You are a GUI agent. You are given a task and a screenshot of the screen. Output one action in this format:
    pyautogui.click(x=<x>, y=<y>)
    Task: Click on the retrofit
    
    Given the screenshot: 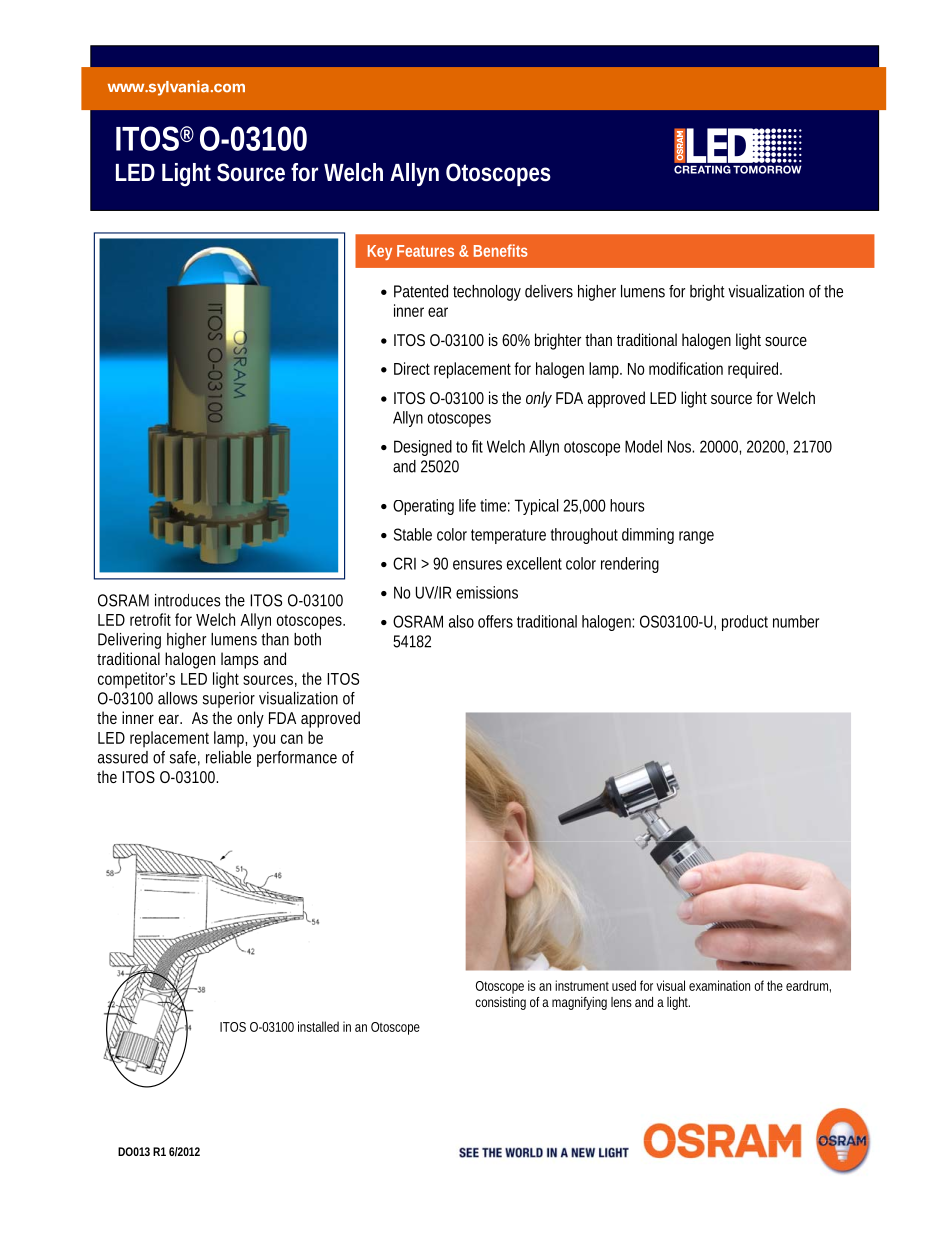 What is the action you would take?
    pyautogui.click(x=150, y=619)
